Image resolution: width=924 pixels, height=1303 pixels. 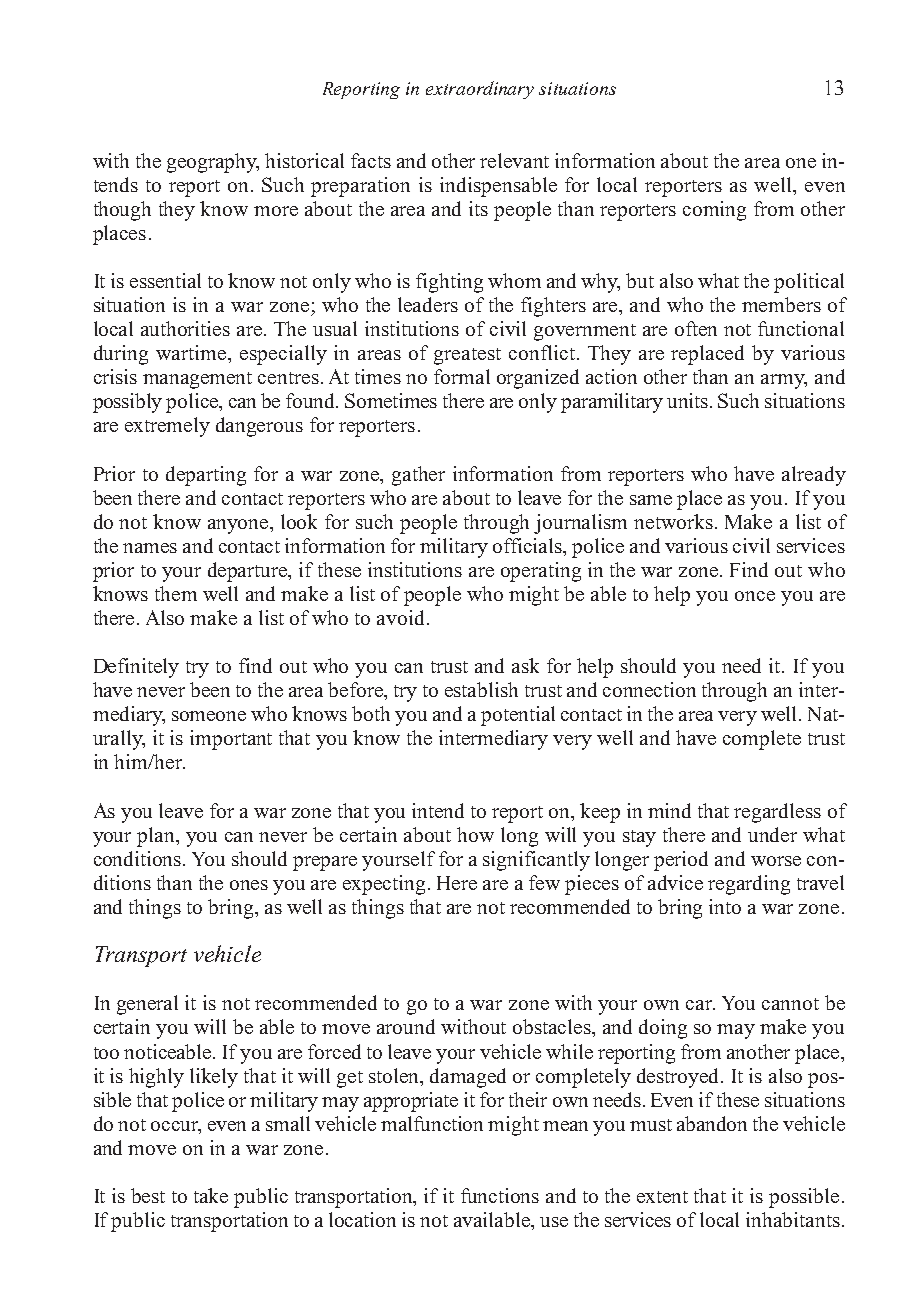 What do you see at coordinates (418, 476) in the image?
I see `gather` at bounding box center [418, 476].
